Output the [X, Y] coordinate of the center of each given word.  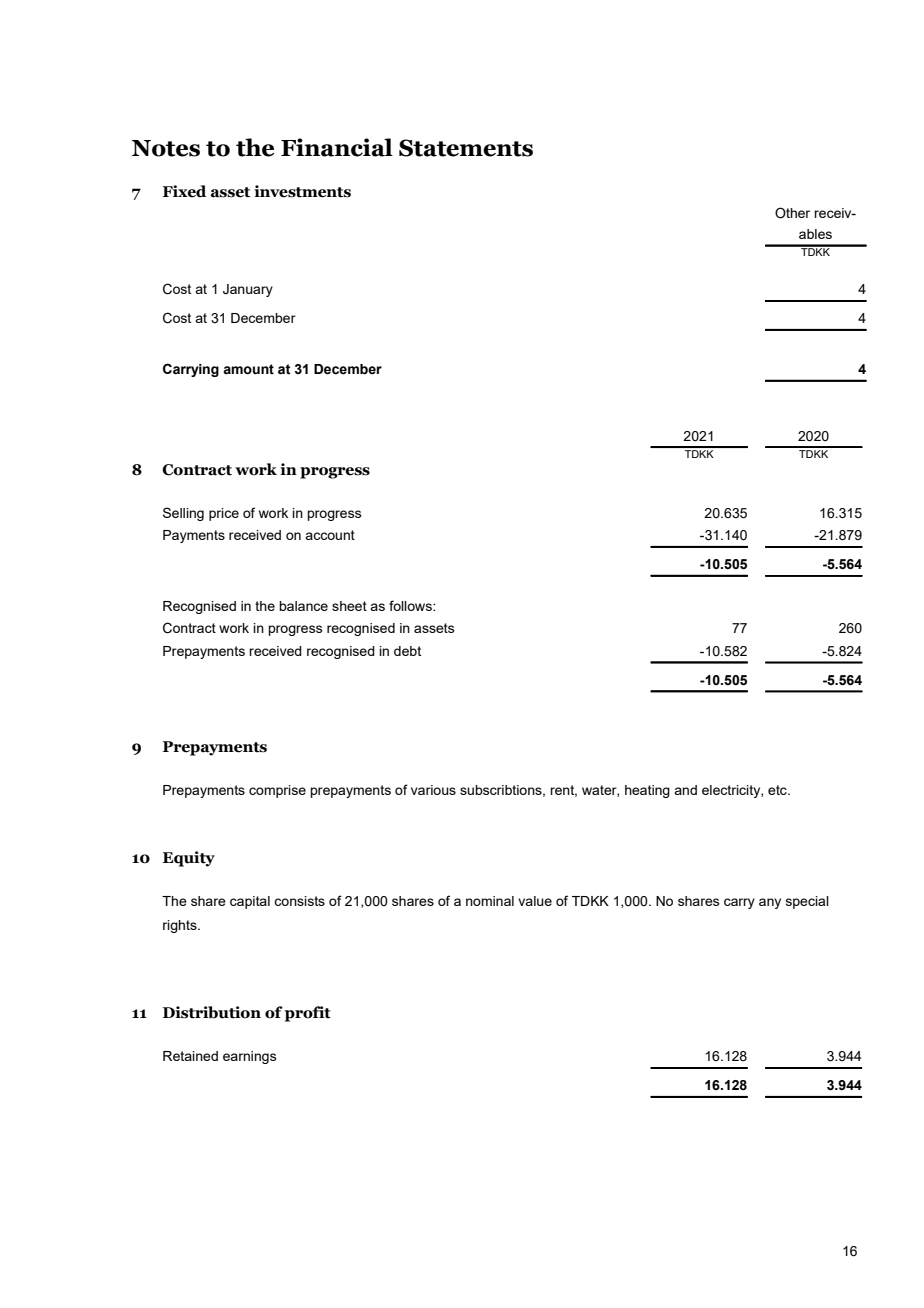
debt [407, 651]
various [433, 790]
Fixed [184, 191]
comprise [277, 791]
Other [792, 213]
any [770, 903]
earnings [250, 1057]
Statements [466, 148]
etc [778, 790]
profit [308, 1014]
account [330, 535]
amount [248, 369]
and [685, 790]
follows [411, 605]
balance [303, 606]
